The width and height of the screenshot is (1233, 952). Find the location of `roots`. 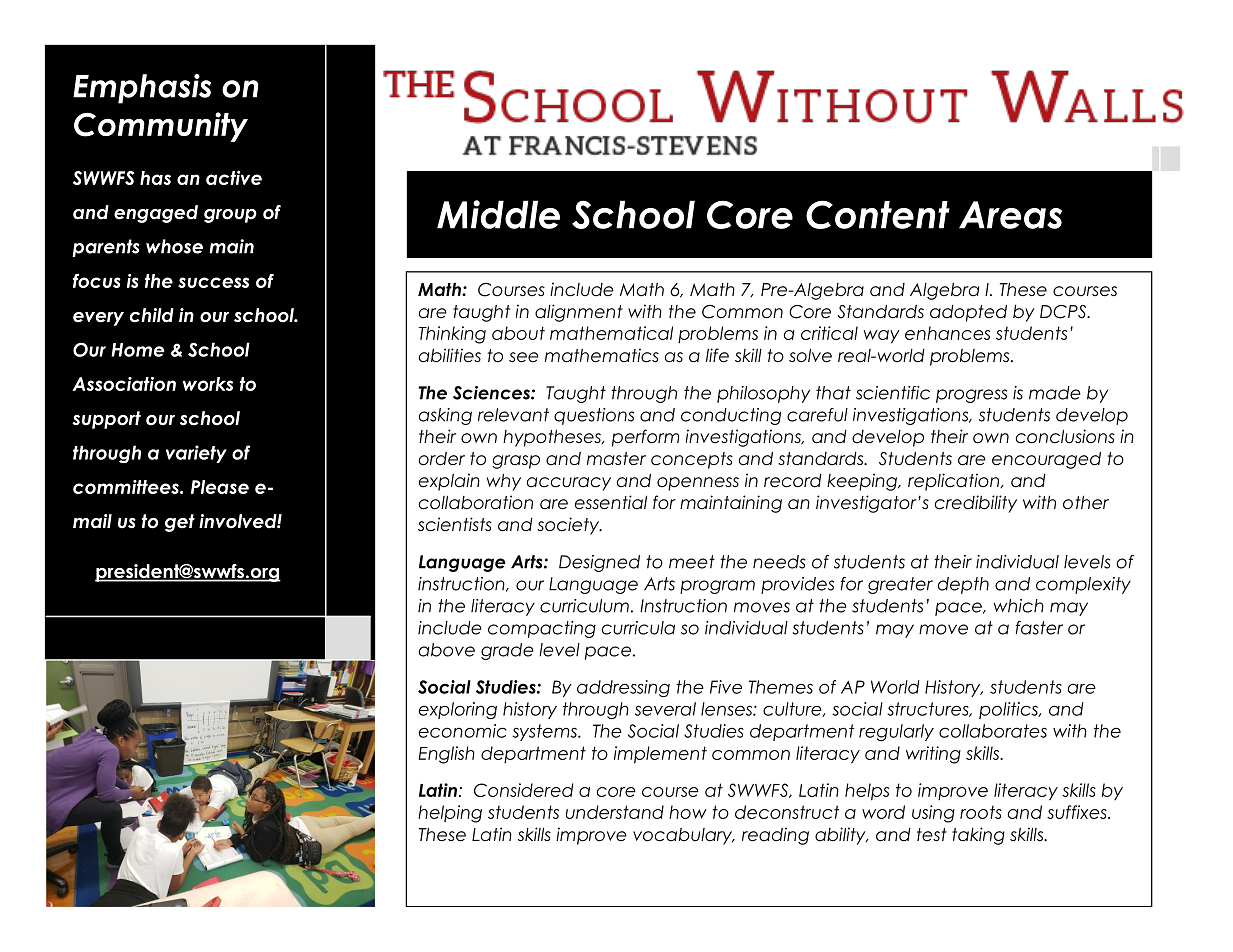

roots is located at coordinates (981, 812).
